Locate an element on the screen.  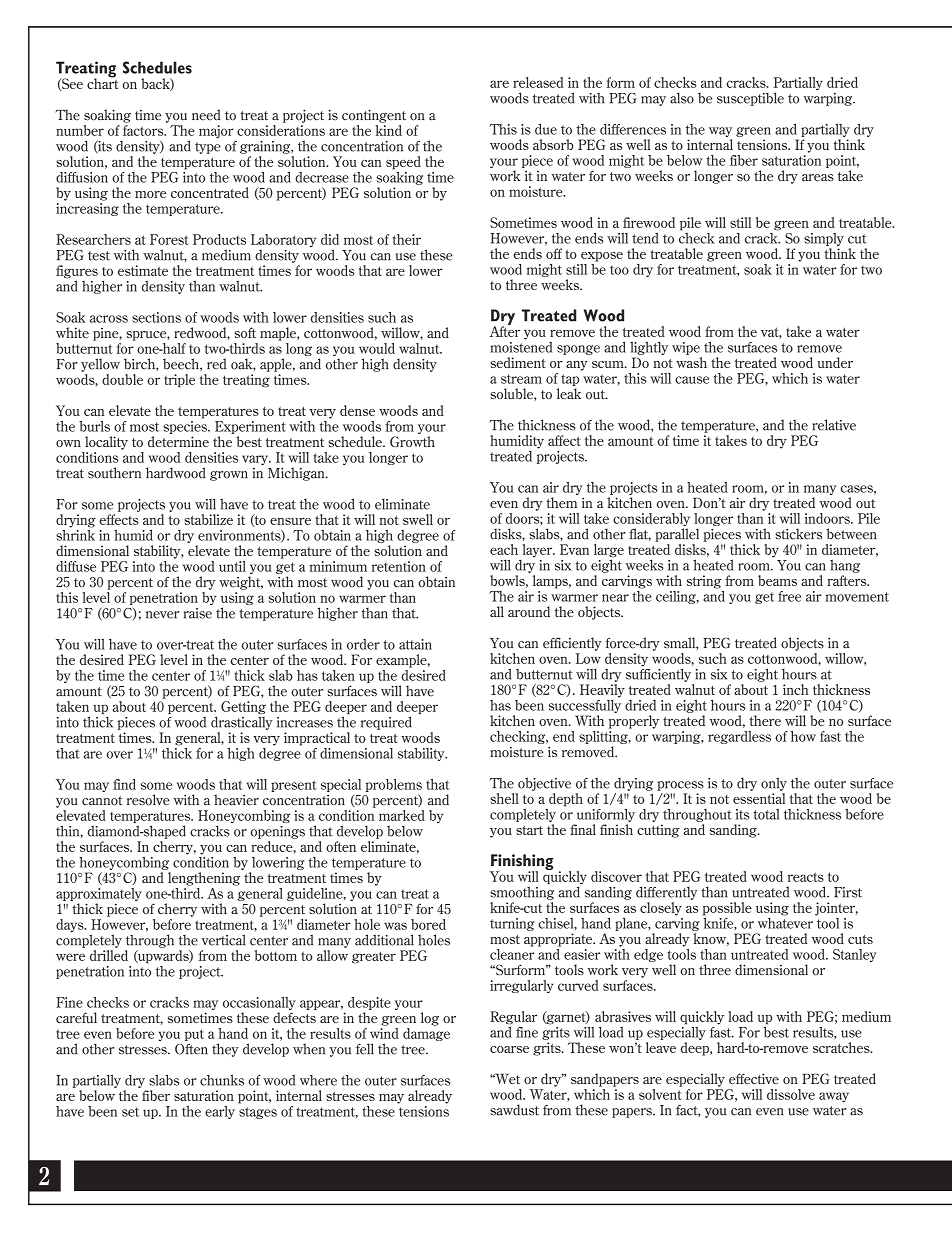
effective is located at coordinates (754, 1078).
